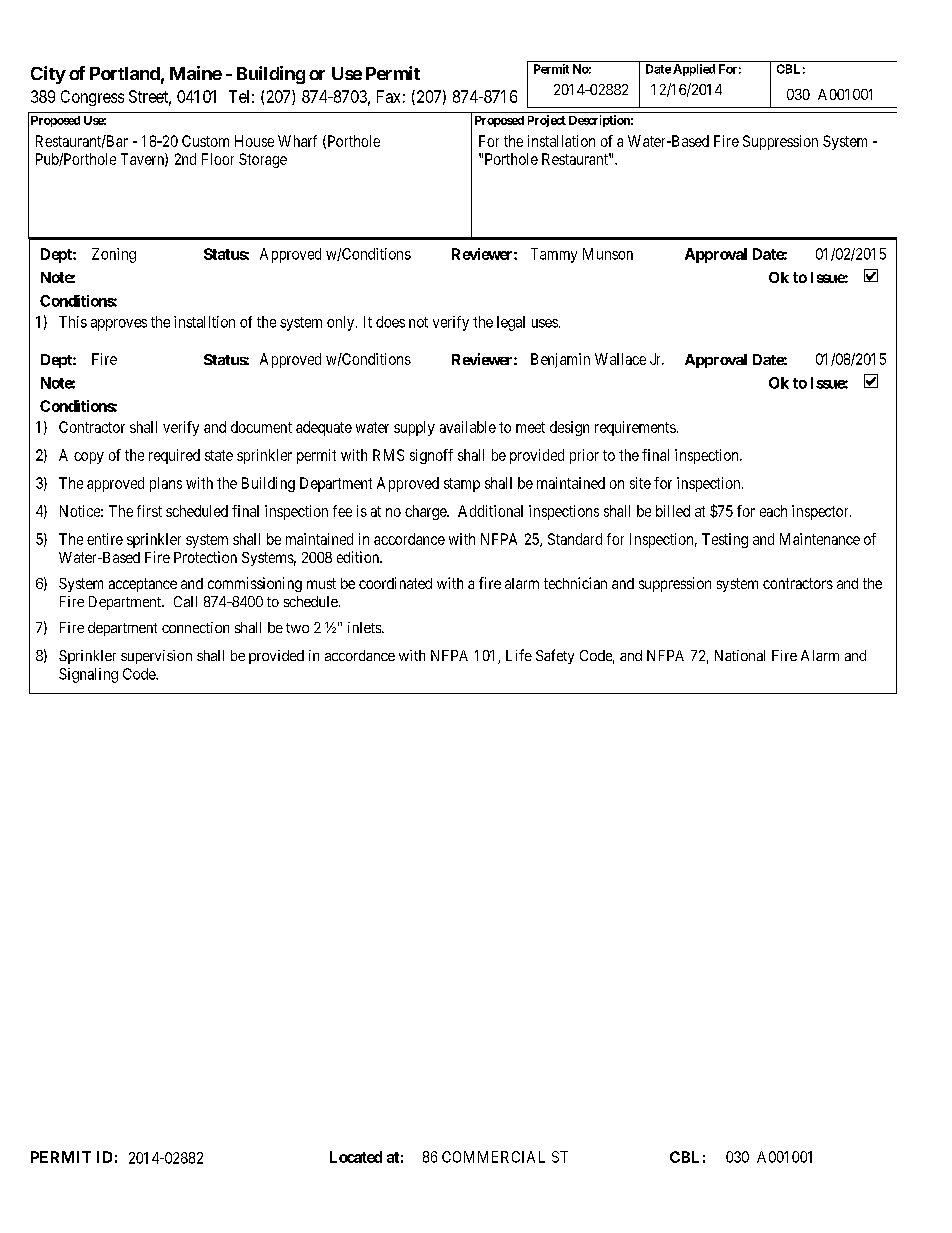  What do you see at coordinates (519, 655) in the document?
I see `Life` at bounding box center [519, 655].
